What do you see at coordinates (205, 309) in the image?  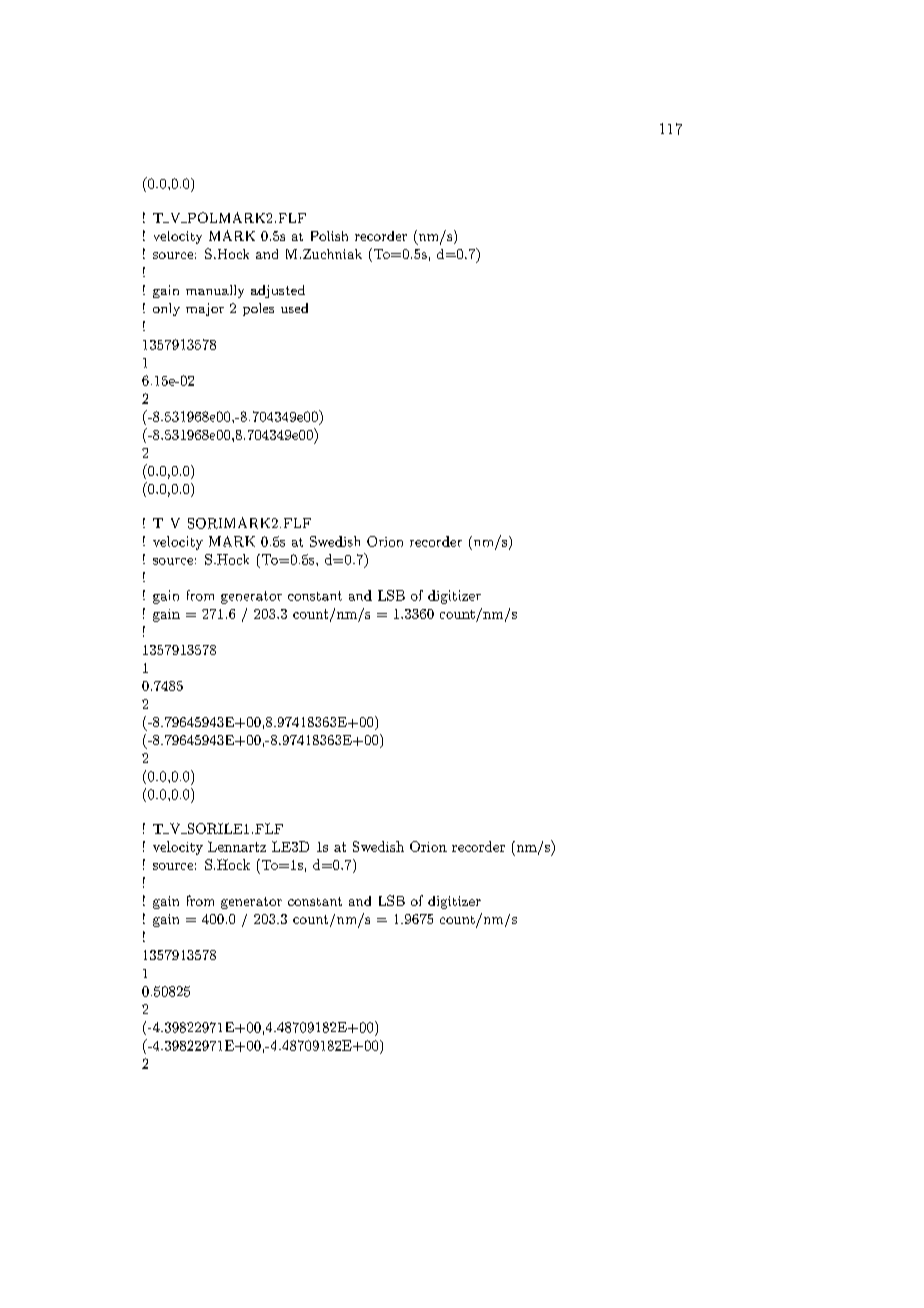 I see `major` at bounding box center [205, 309].
